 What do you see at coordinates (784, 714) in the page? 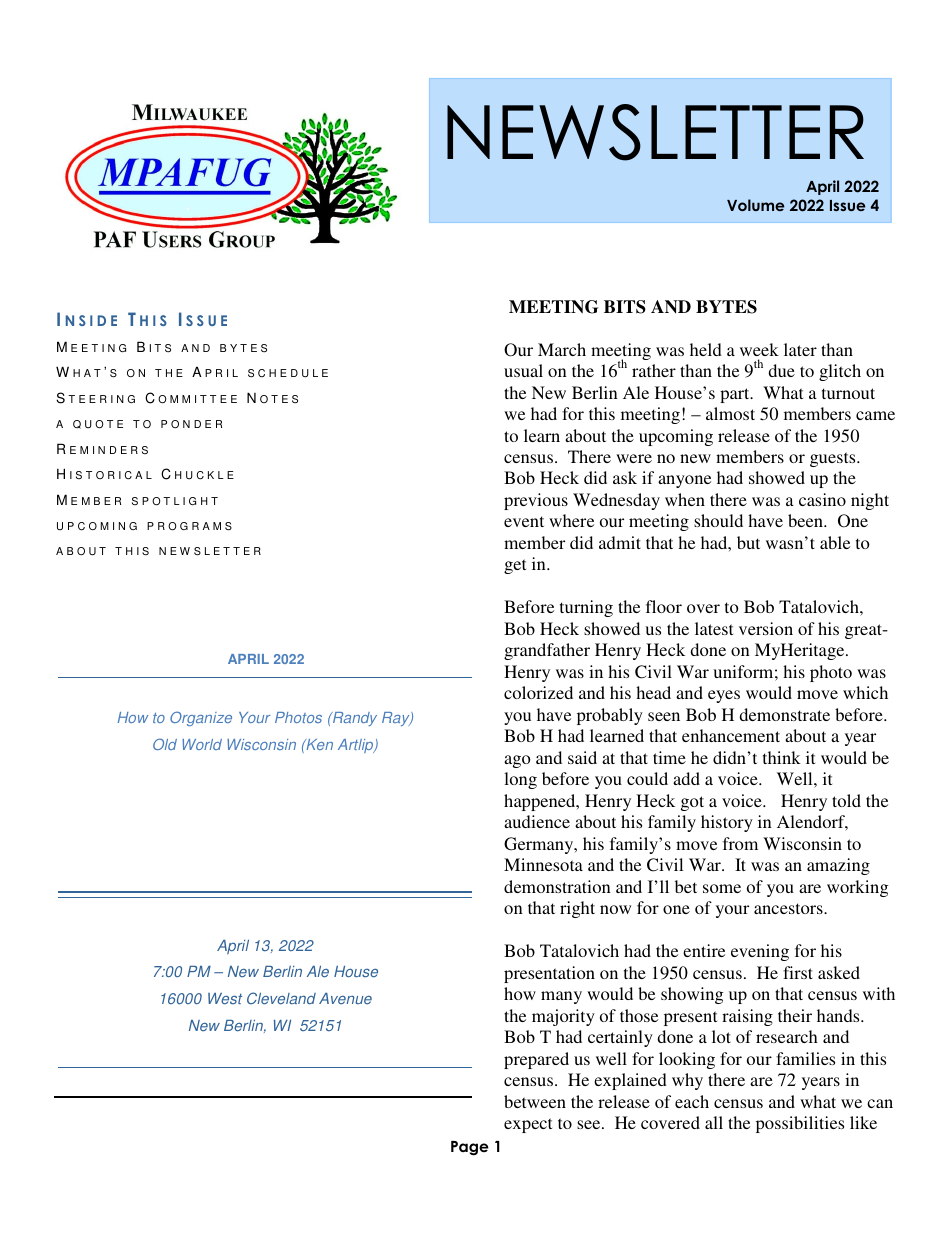
I see `demonstrate` at bounding box center [784, 714].
